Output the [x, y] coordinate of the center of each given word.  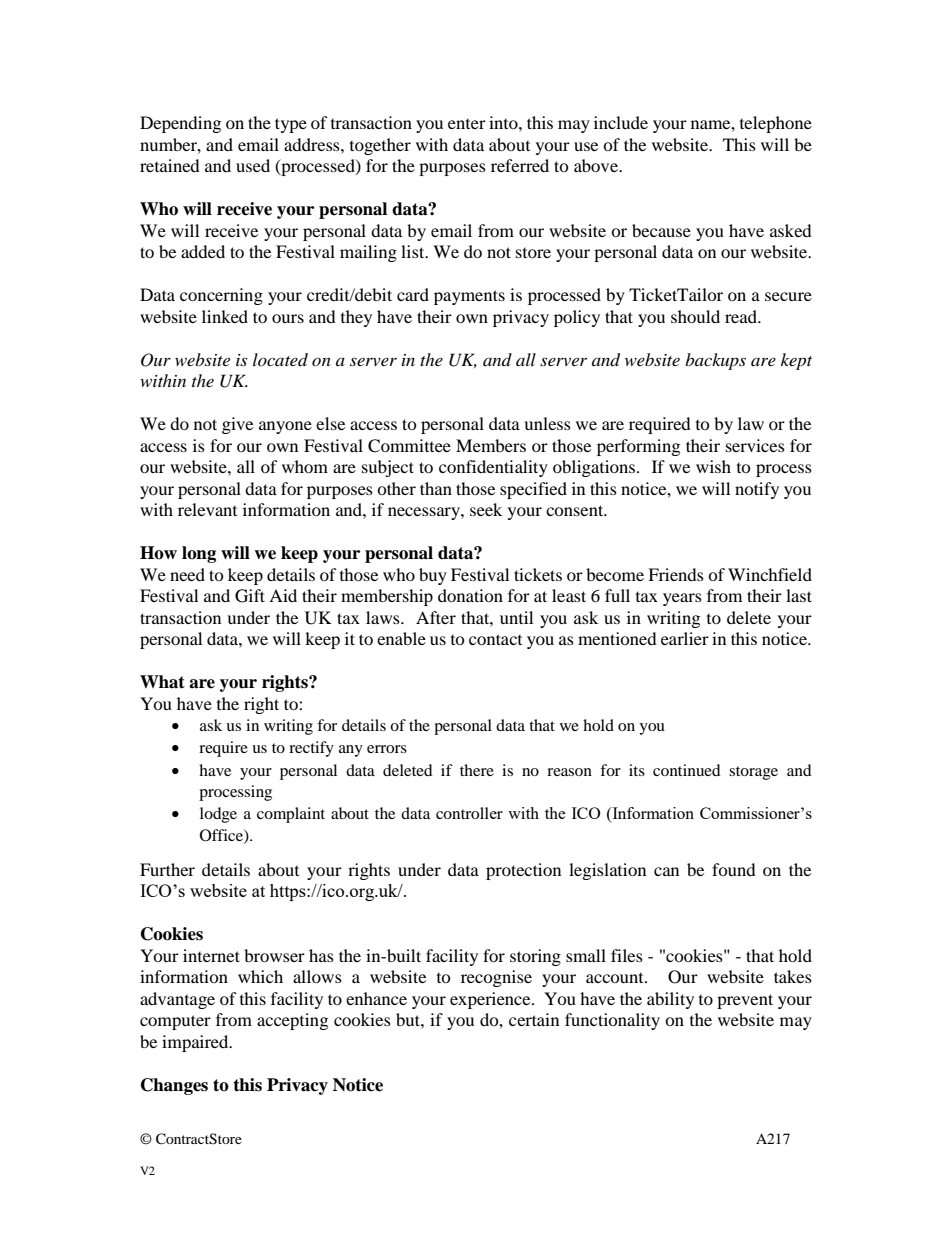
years [682, 599]
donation [470, 595]
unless [547, 423]
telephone [776, 124]
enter [467, 124]
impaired [196, 1043]
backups [715, 361]
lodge [218, 815]
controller [469, 813]
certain [534, 1019]
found [734, 869]
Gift [250, 596]
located [280, 359]
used [253, 165]
